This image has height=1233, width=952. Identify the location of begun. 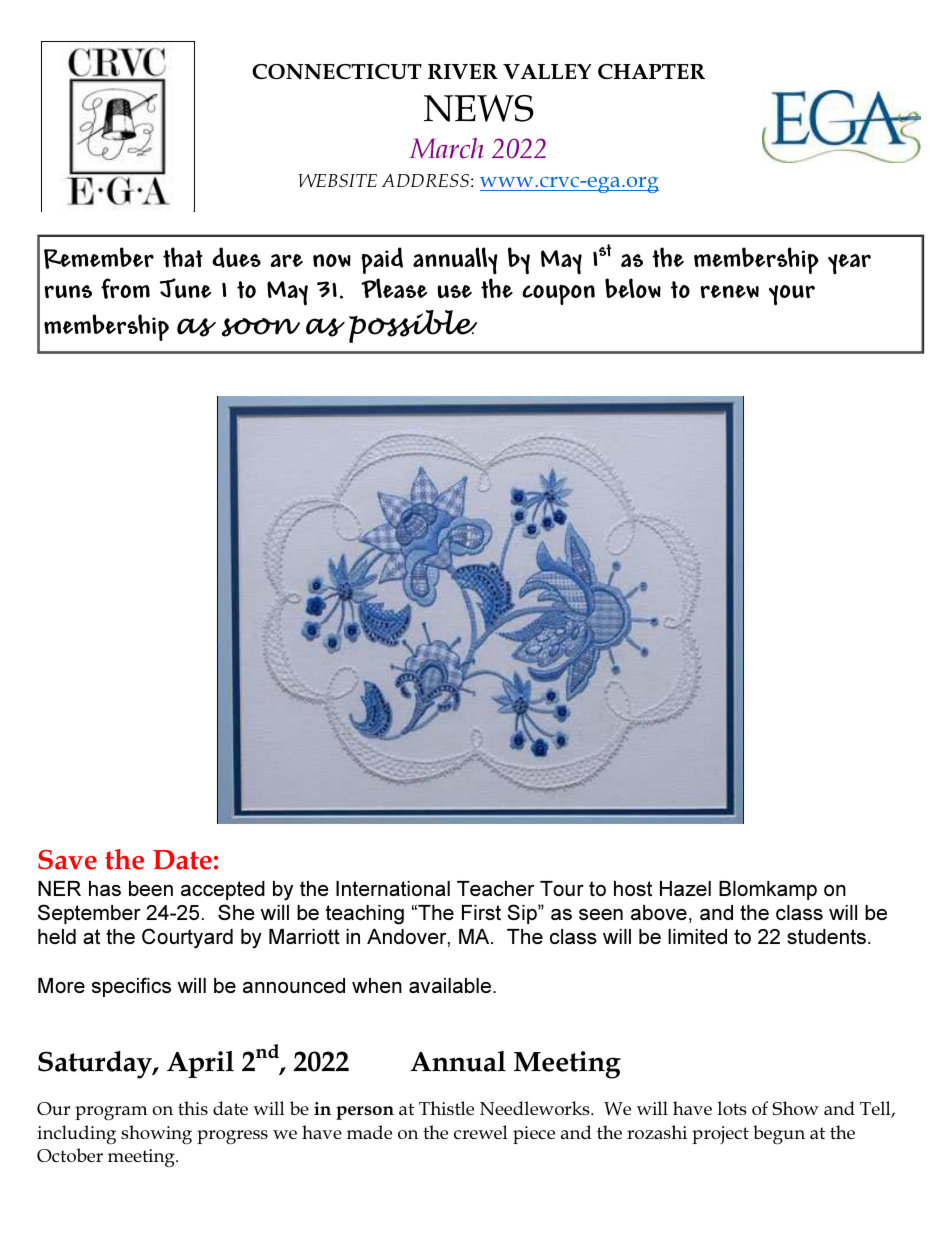
(779, 1134).
